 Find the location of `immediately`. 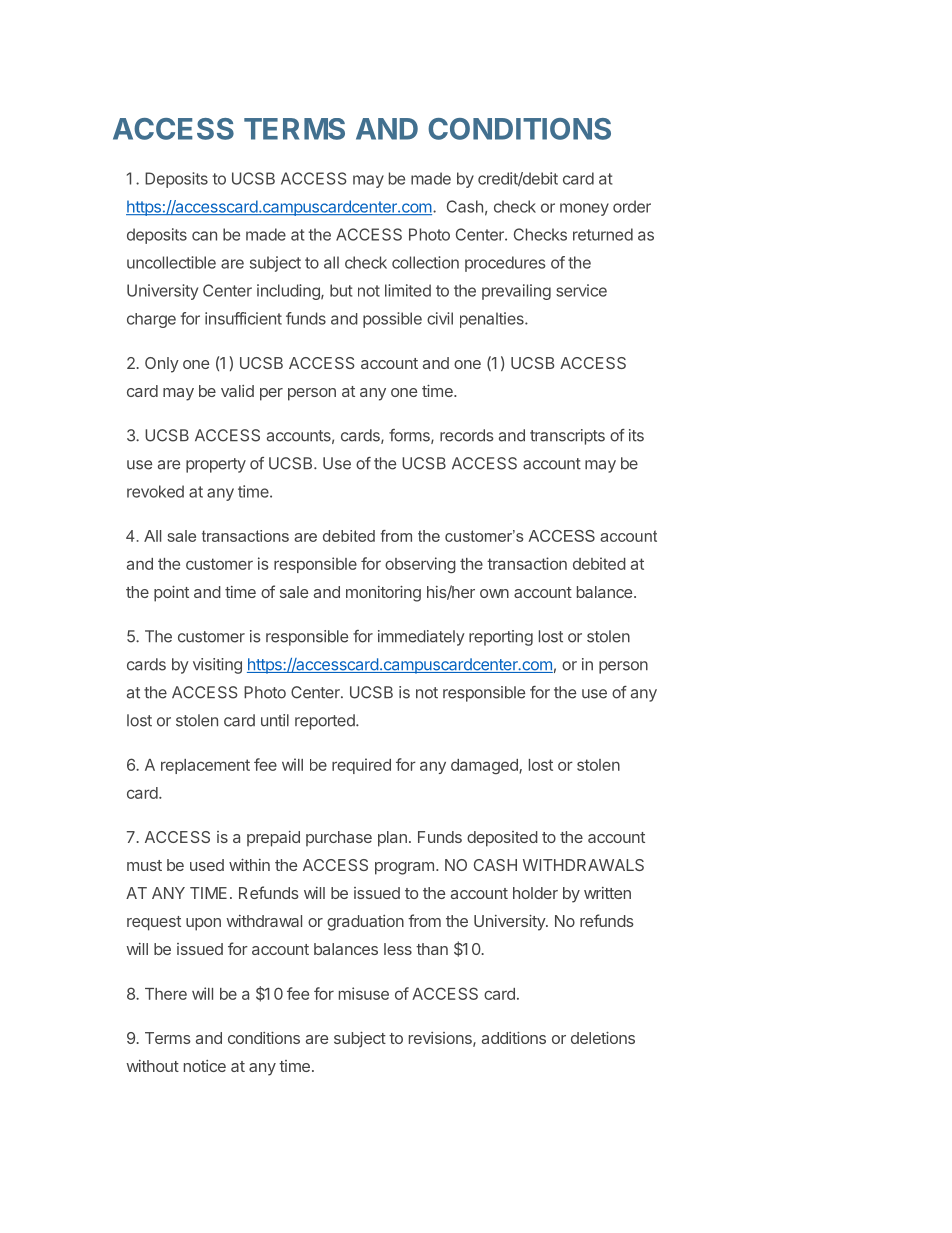

immediately is located at coordinates (421, 638).
